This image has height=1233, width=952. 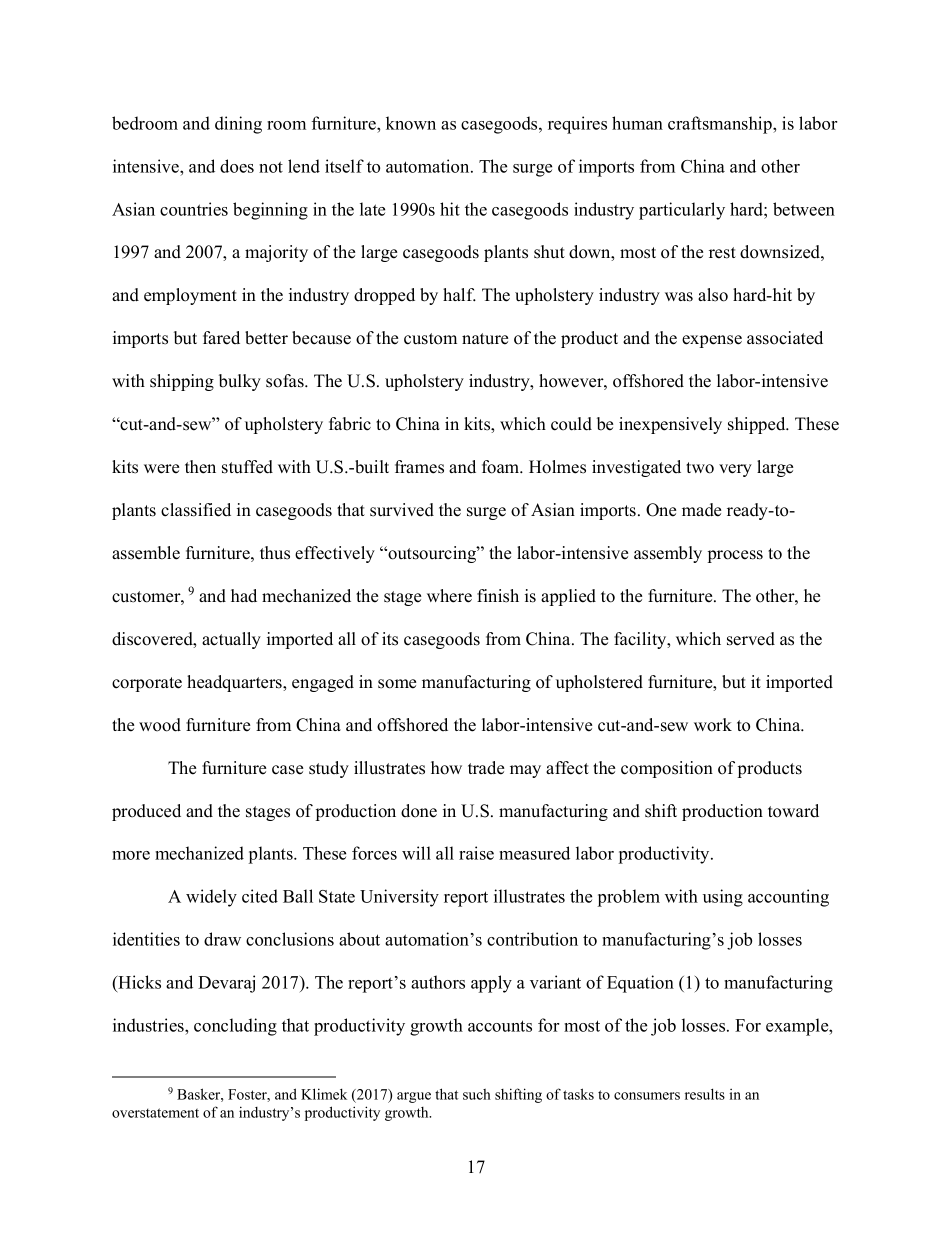 I want to click on nature, so click(x=485, y=339).
